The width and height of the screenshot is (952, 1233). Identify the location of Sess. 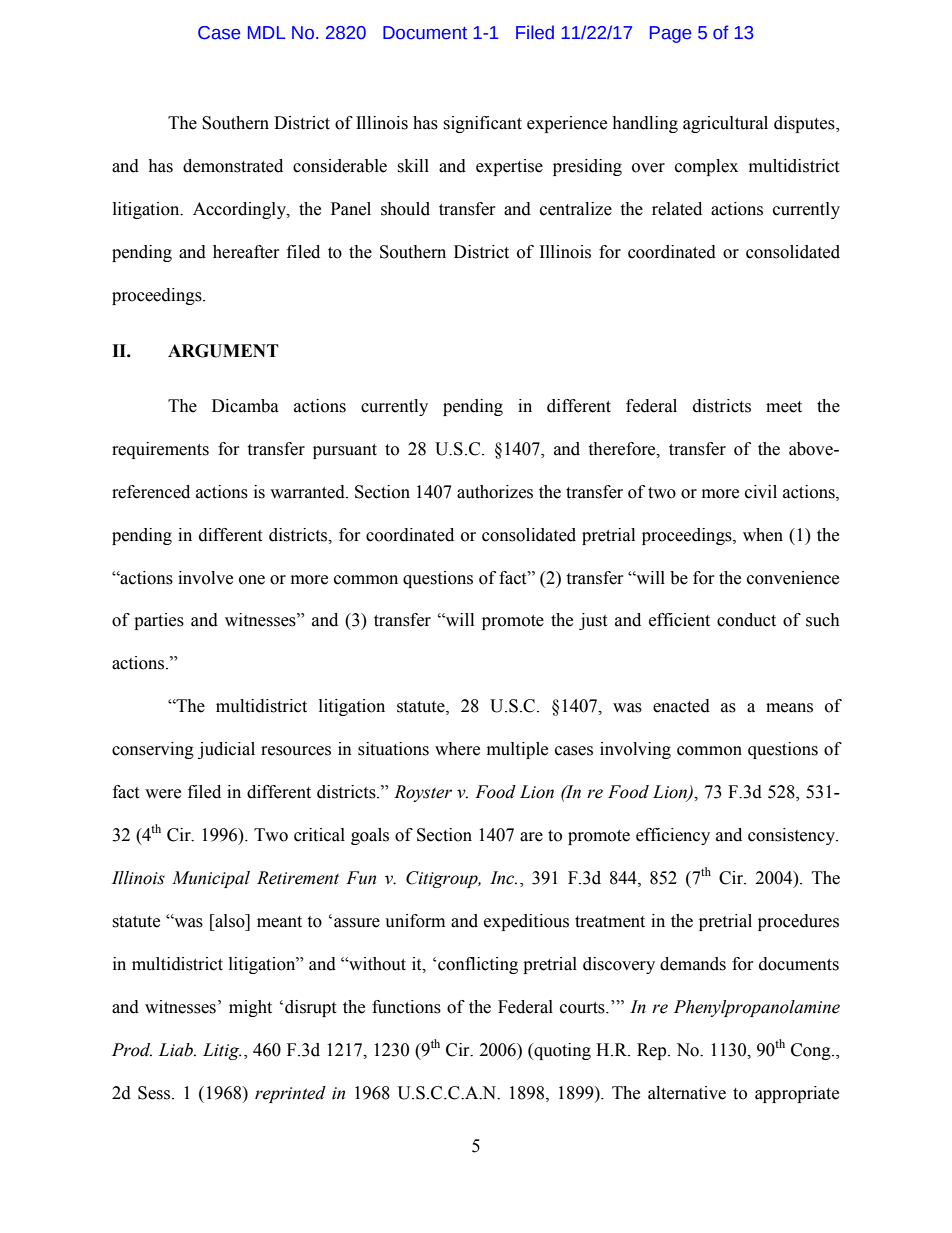
(155, 1093).
